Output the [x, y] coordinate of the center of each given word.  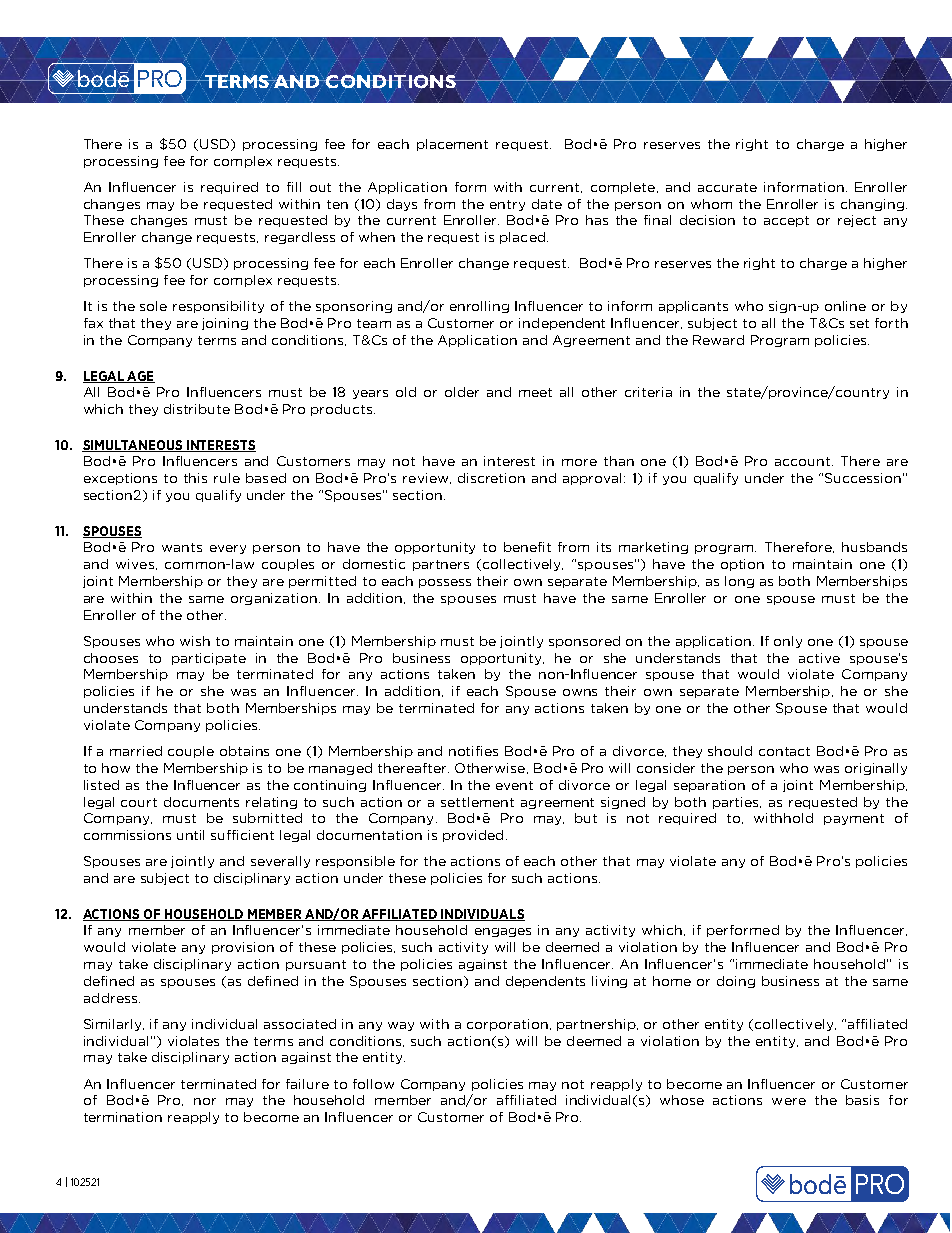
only [788, 642]
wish [195, 641]
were [789, 1101]
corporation [507, 1025]
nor [205, 1101]
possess [445, 583]
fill [294, 187]
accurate [727, 187]
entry [507, 205]
